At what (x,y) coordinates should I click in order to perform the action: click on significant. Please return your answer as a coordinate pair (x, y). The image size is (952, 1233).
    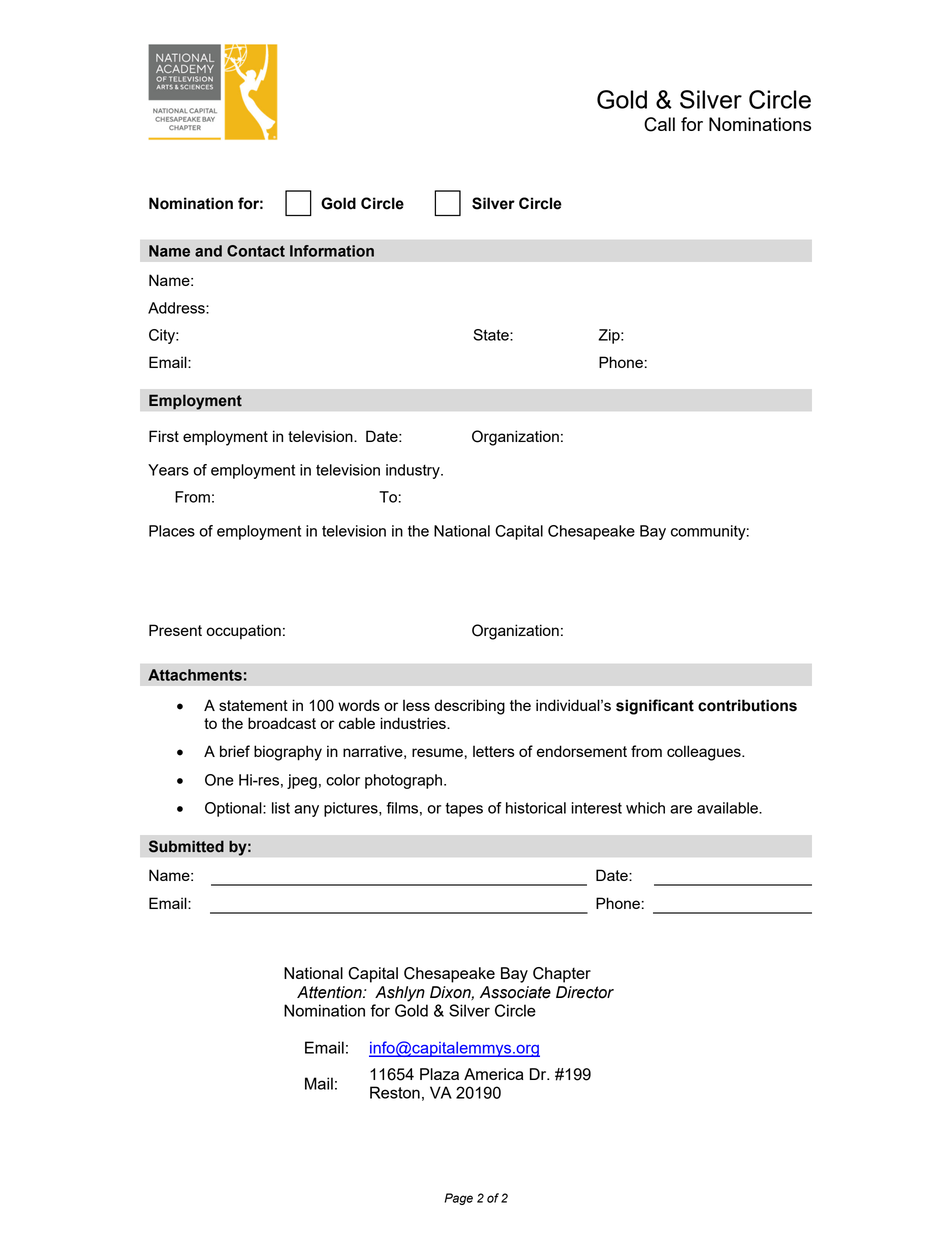
    Looking at the image, I should click on (655, 707).
